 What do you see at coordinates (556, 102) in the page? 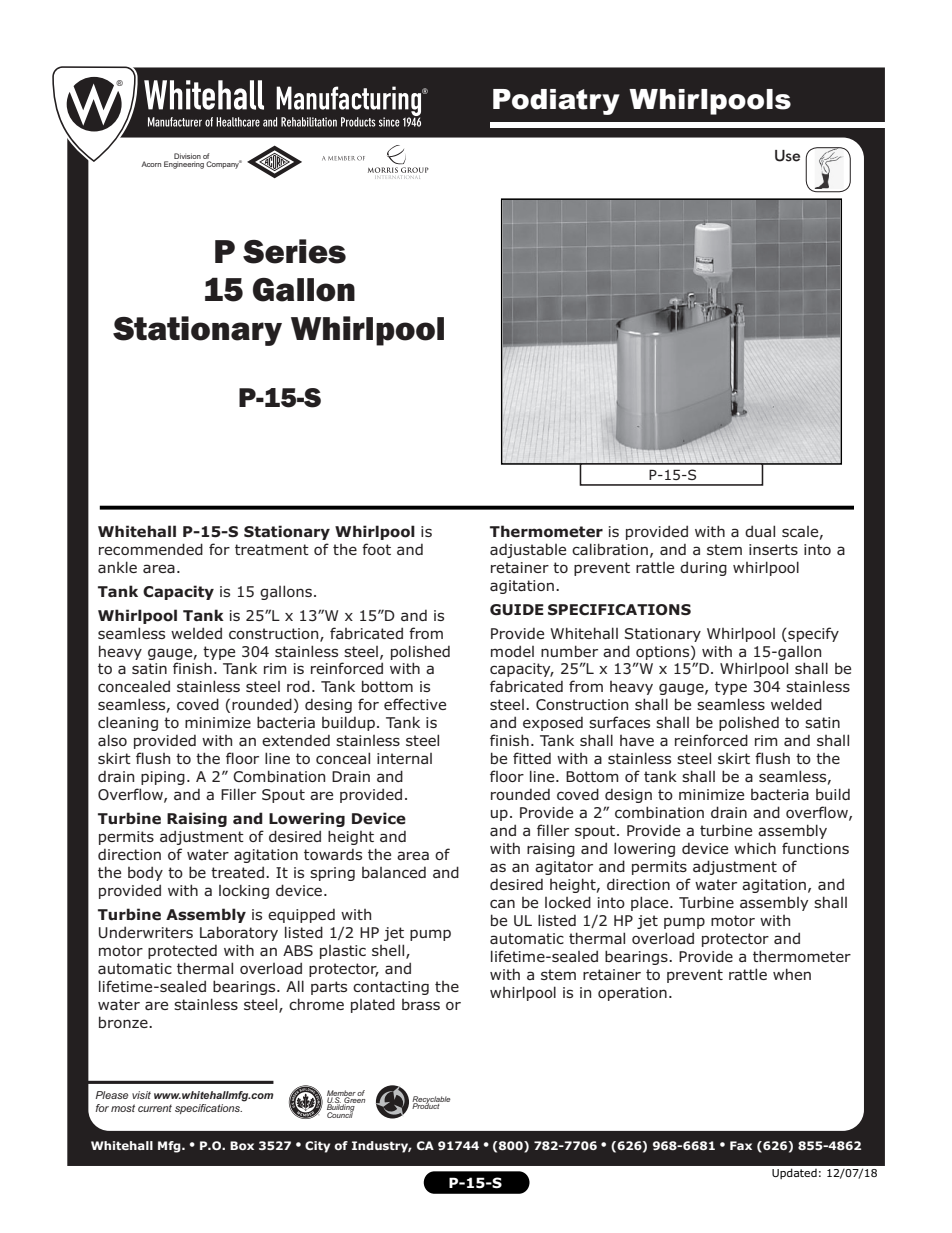
I see `Podiatry` at bounding box center [556, 102].
